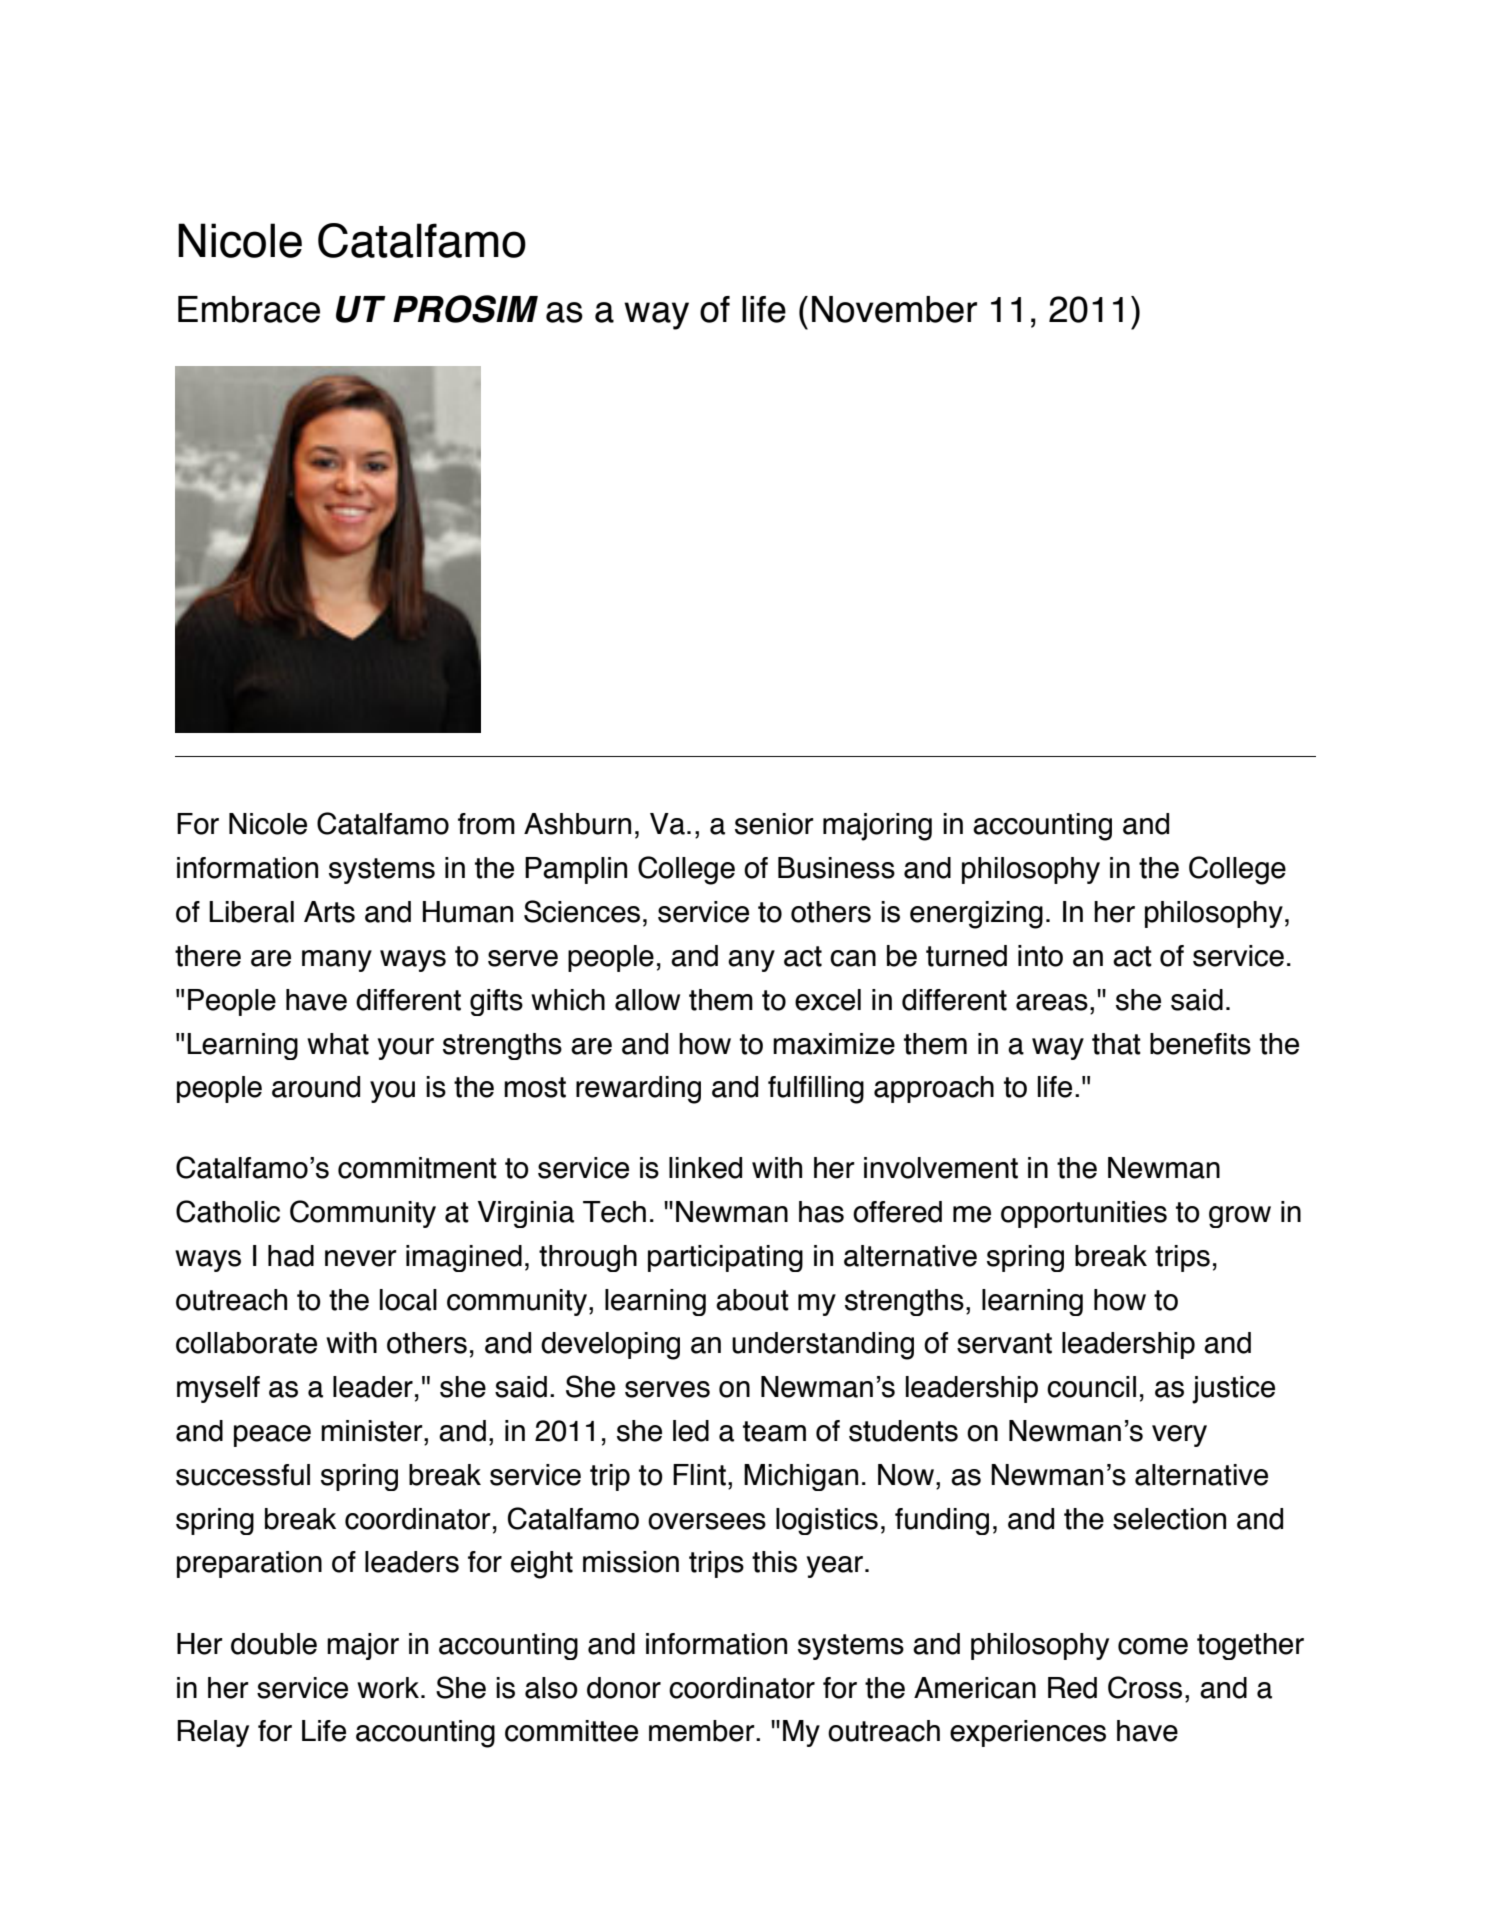  I want to click on senior, so click(774, 824).
